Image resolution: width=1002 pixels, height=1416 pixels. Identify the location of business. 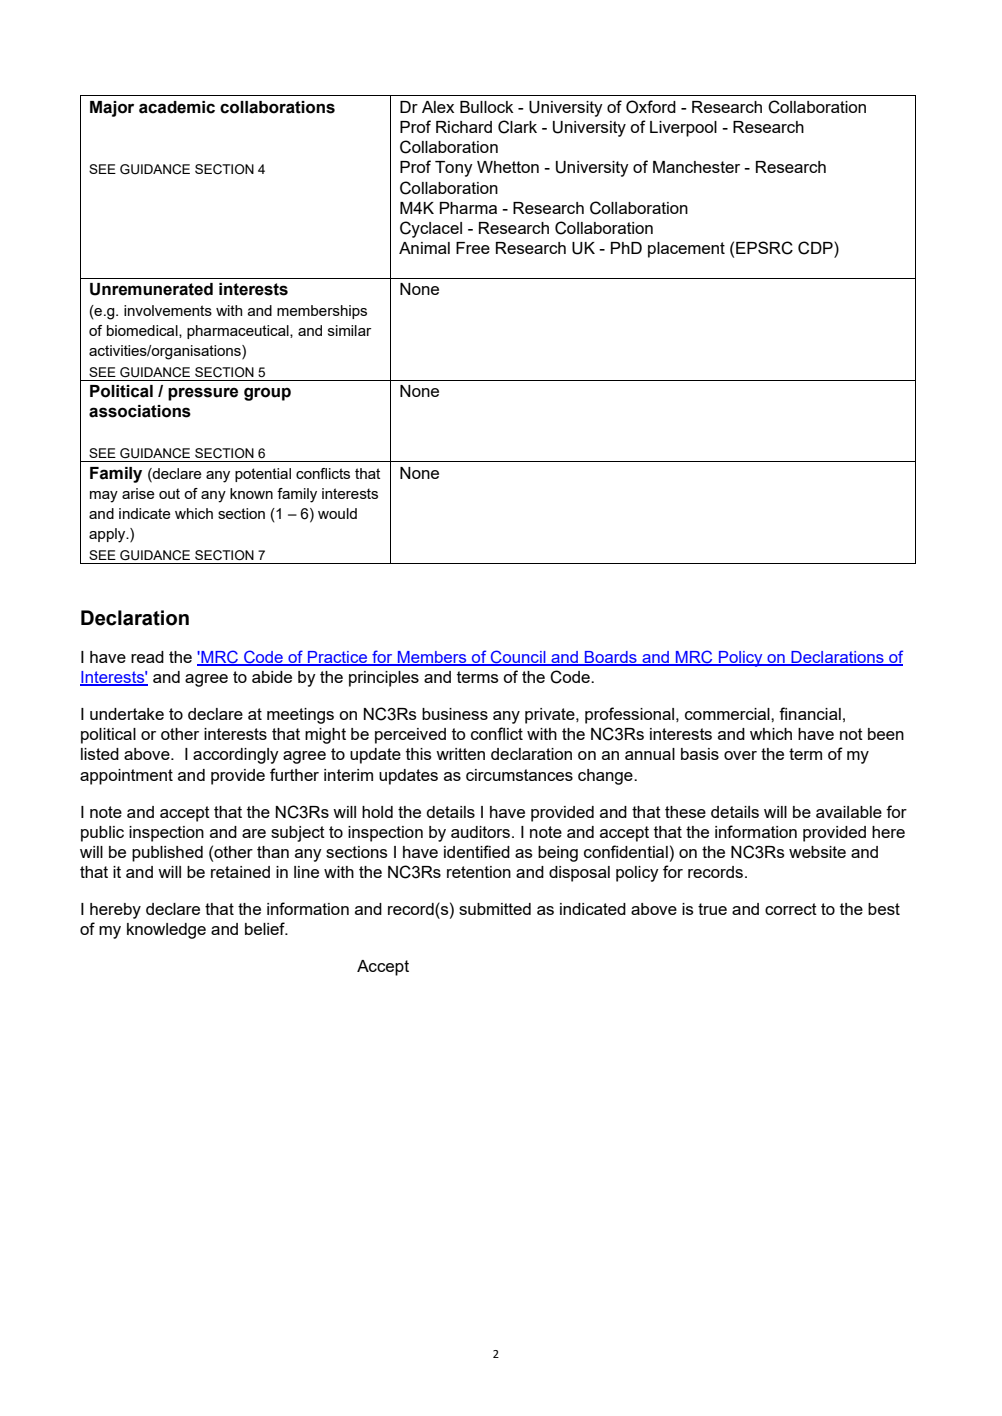
(455, 714).
